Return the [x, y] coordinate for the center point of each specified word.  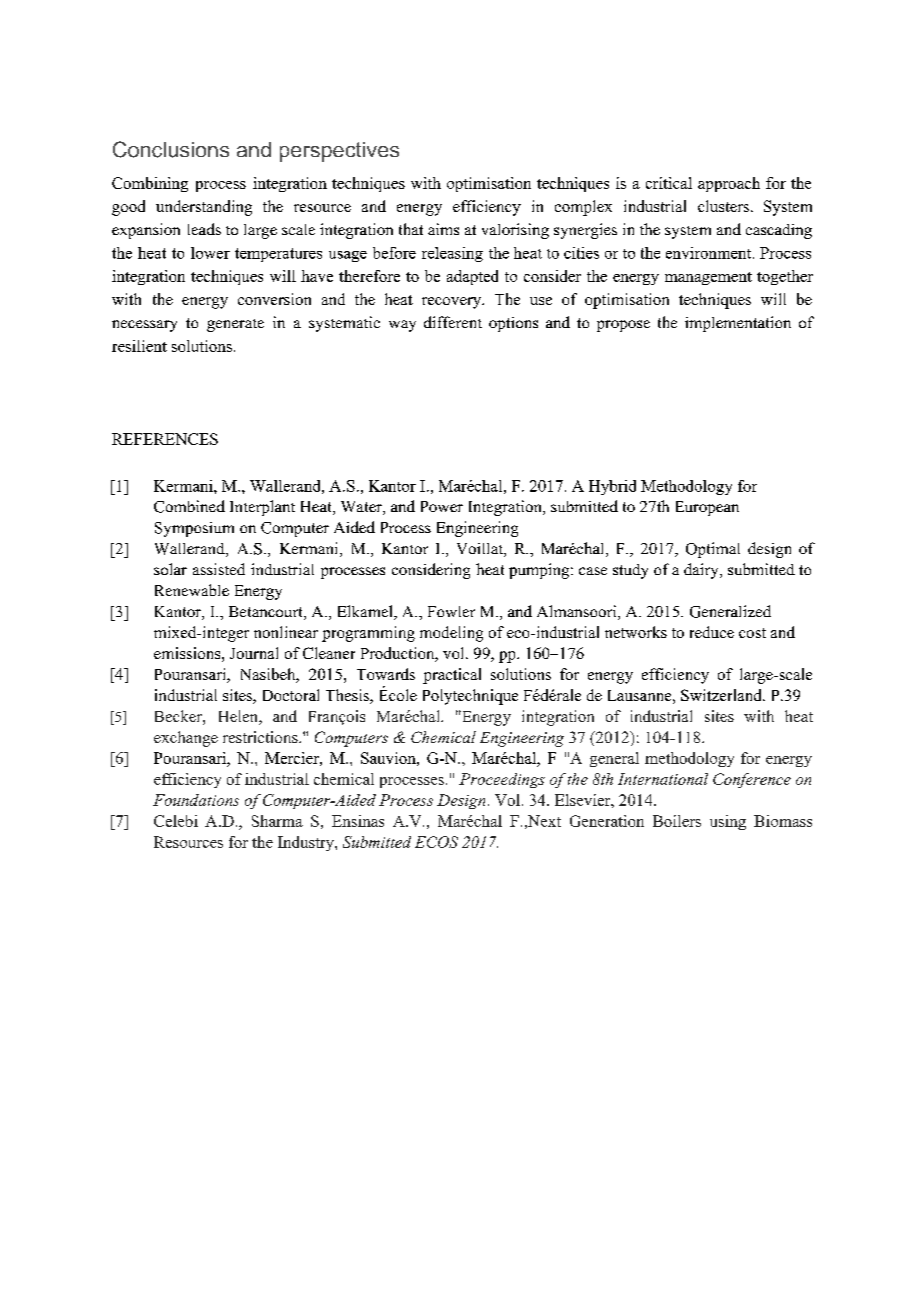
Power [442, 506]
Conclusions [171, 149]
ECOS [436, 842]
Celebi [176, 821]
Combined [189, 506]
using [728, 822]
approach [729, 184]
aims [443, 229]
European [707, 508]
